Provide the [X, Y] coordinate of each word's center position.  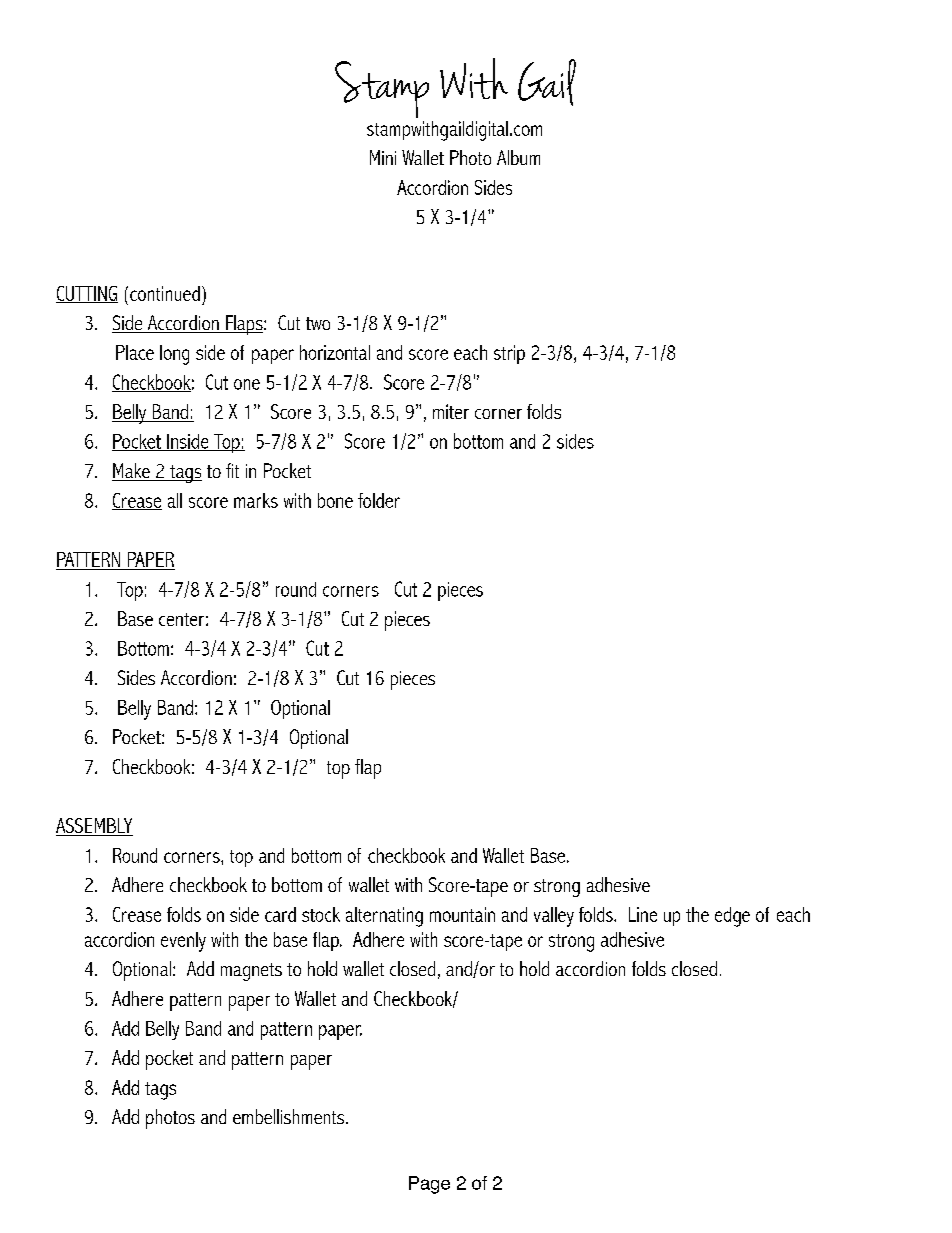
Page [429, 1185]
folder [379, 500]
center [181, 619]
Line [643, 914]
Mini [383, 157]
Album [518, 157]
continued [165, 293]
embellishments [290, 1116]
